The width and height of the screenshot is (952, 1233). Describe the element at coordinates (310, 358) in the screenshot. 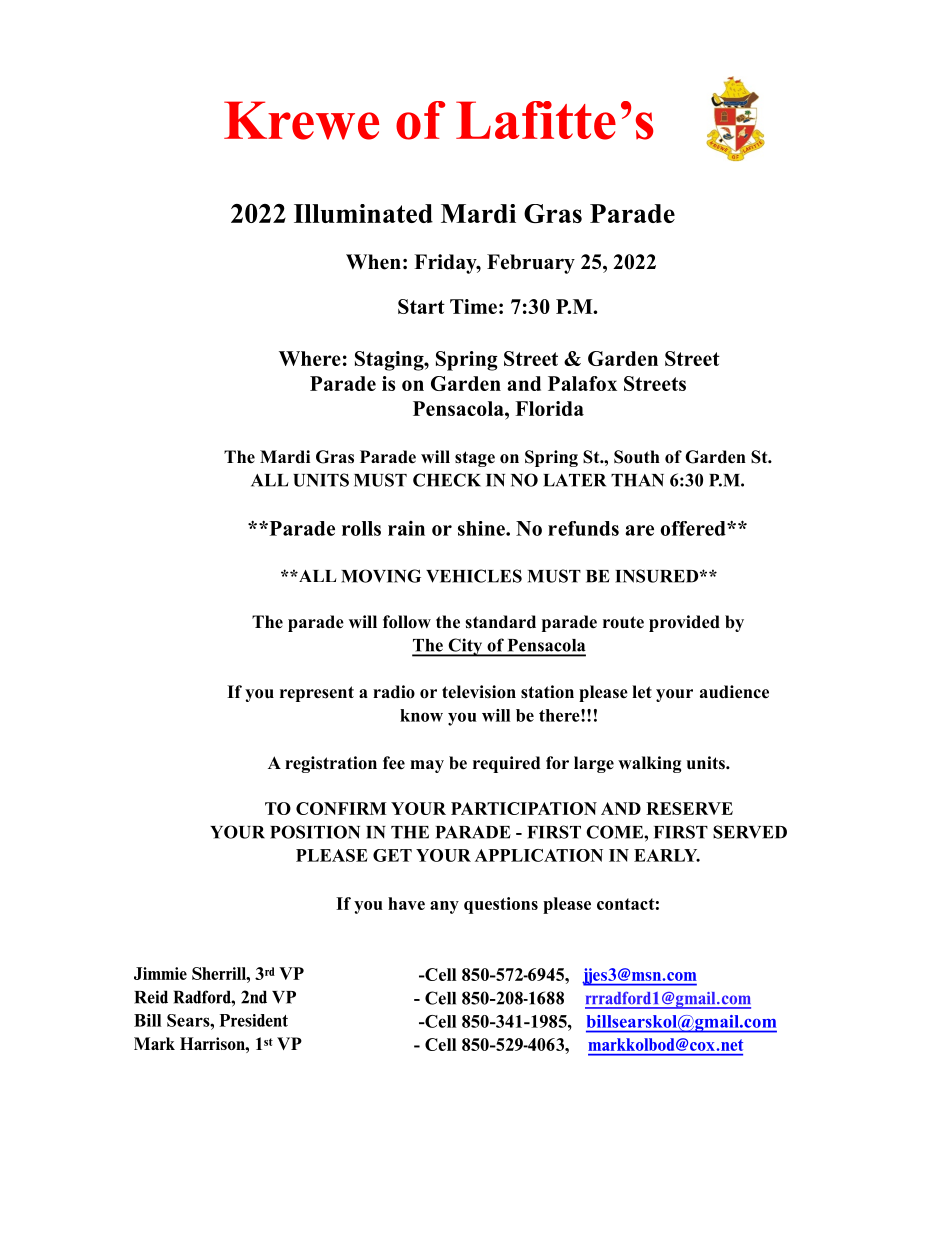

I see `Where` at that location.
